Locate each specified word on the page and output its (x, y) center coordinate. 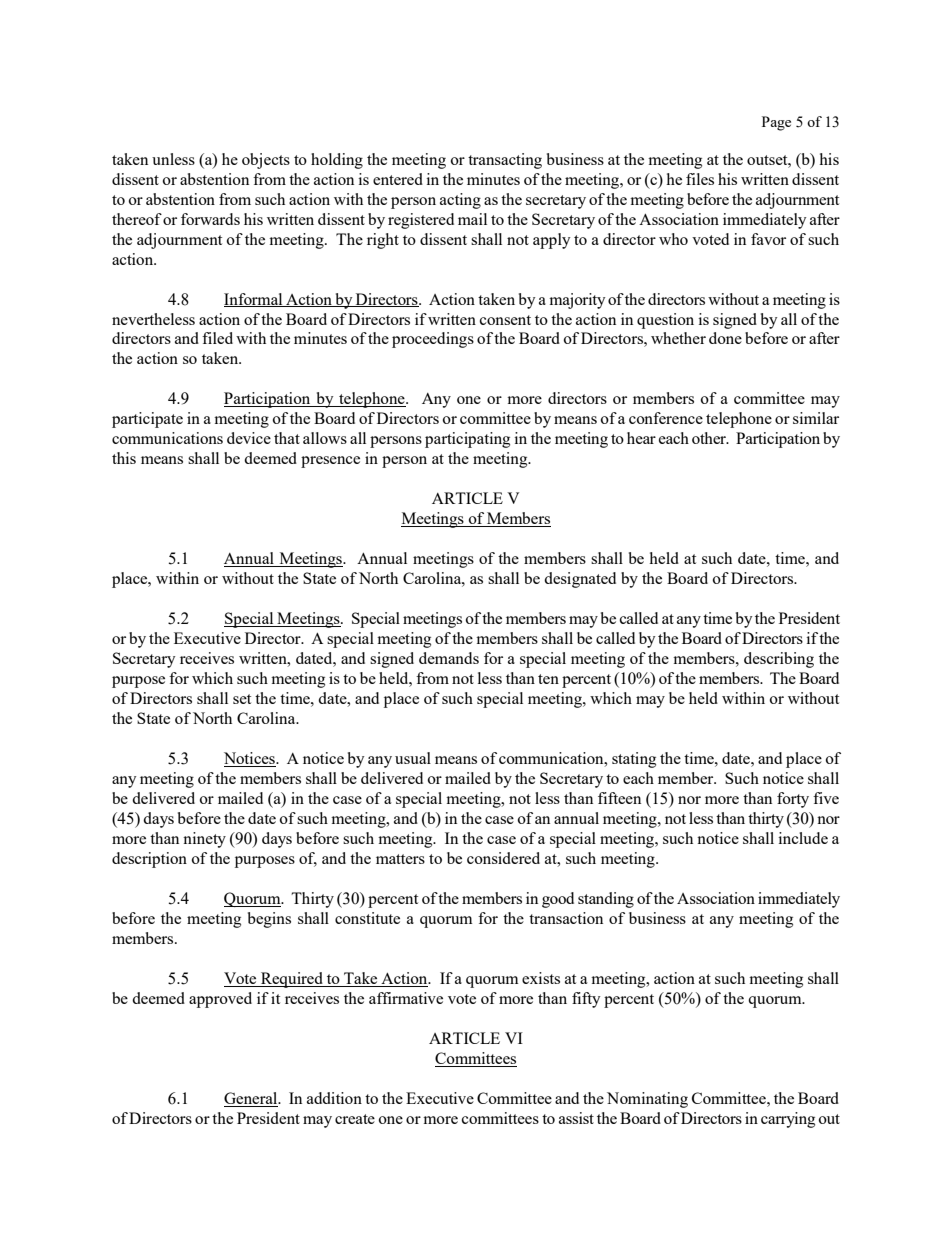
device (249, 438)
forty (793, 800)
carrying (788, 1120)
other (710, 438)
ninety (204, 840)
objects (266, 161)
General (252, 1099)
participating (467, 440)
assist (576, 1118)
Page (776, 123)
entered (398, 179)
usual (413, 758)
